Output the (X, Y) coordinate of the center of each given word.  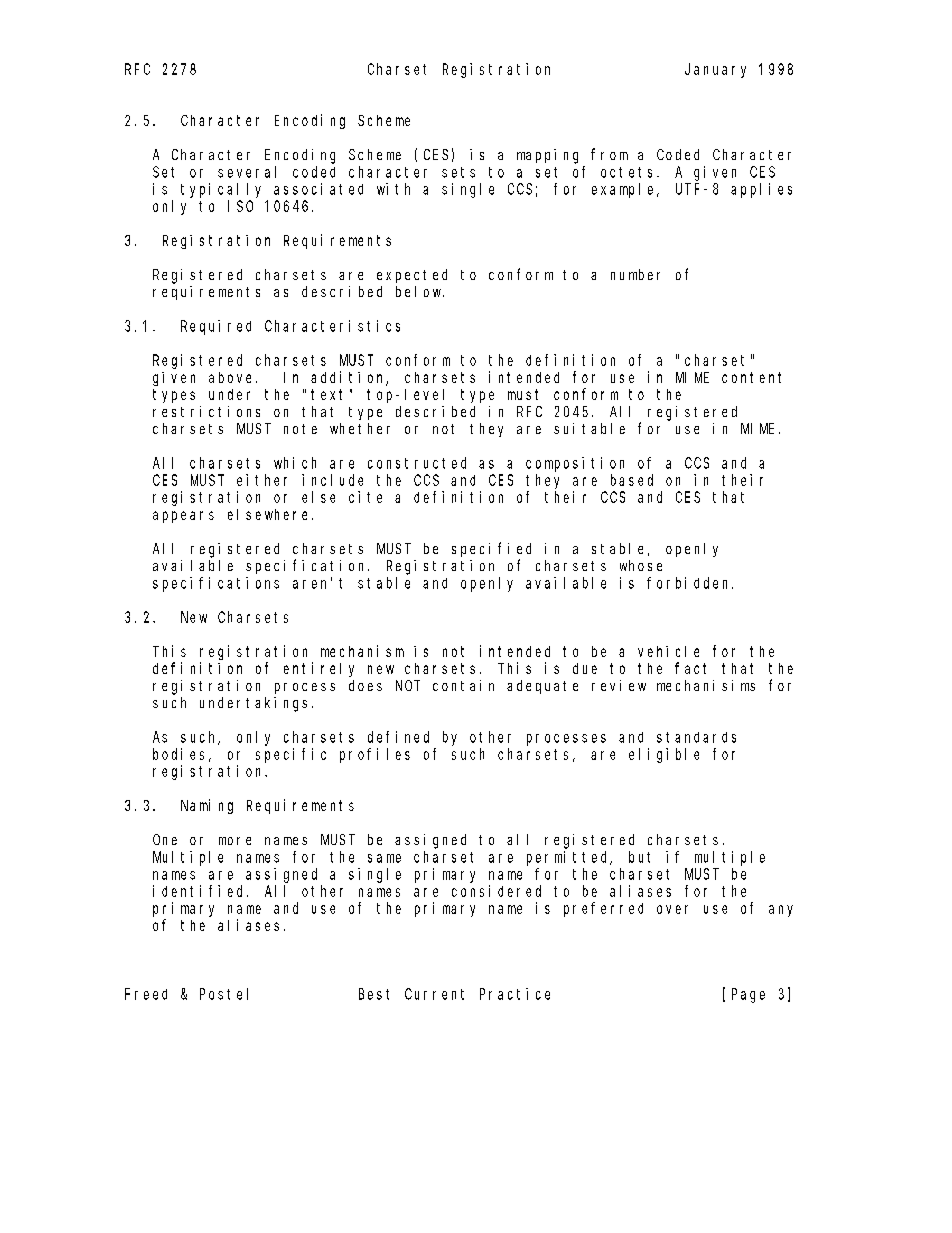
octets (629, 172)
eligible (664, 755)
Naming (207, 806)
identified (200, 891)
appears (183, 517)
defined (398, 737)
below (420, 291)
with (393, 189)
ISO (240, 206)
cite (365, 497)
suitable (589, 428)
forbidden (690, 583)
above (233, 377)
